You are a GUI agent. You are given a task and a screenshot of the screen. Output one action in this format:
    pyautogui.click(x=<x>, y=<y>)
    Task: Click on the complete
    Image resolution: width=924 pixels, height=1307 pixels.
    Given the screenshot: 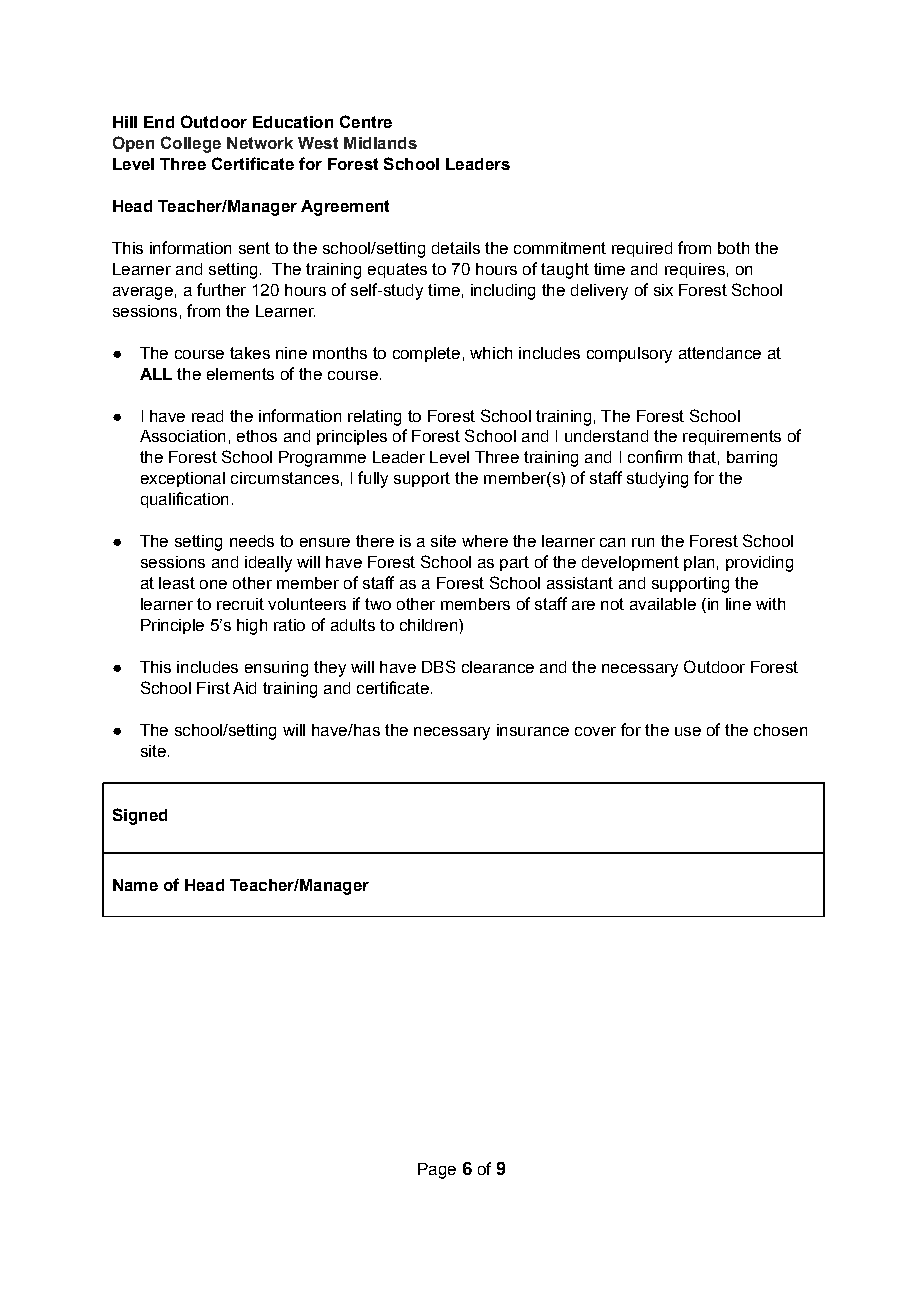 What is the action you would take?
    pyautogui.click(x=426, y=354)
